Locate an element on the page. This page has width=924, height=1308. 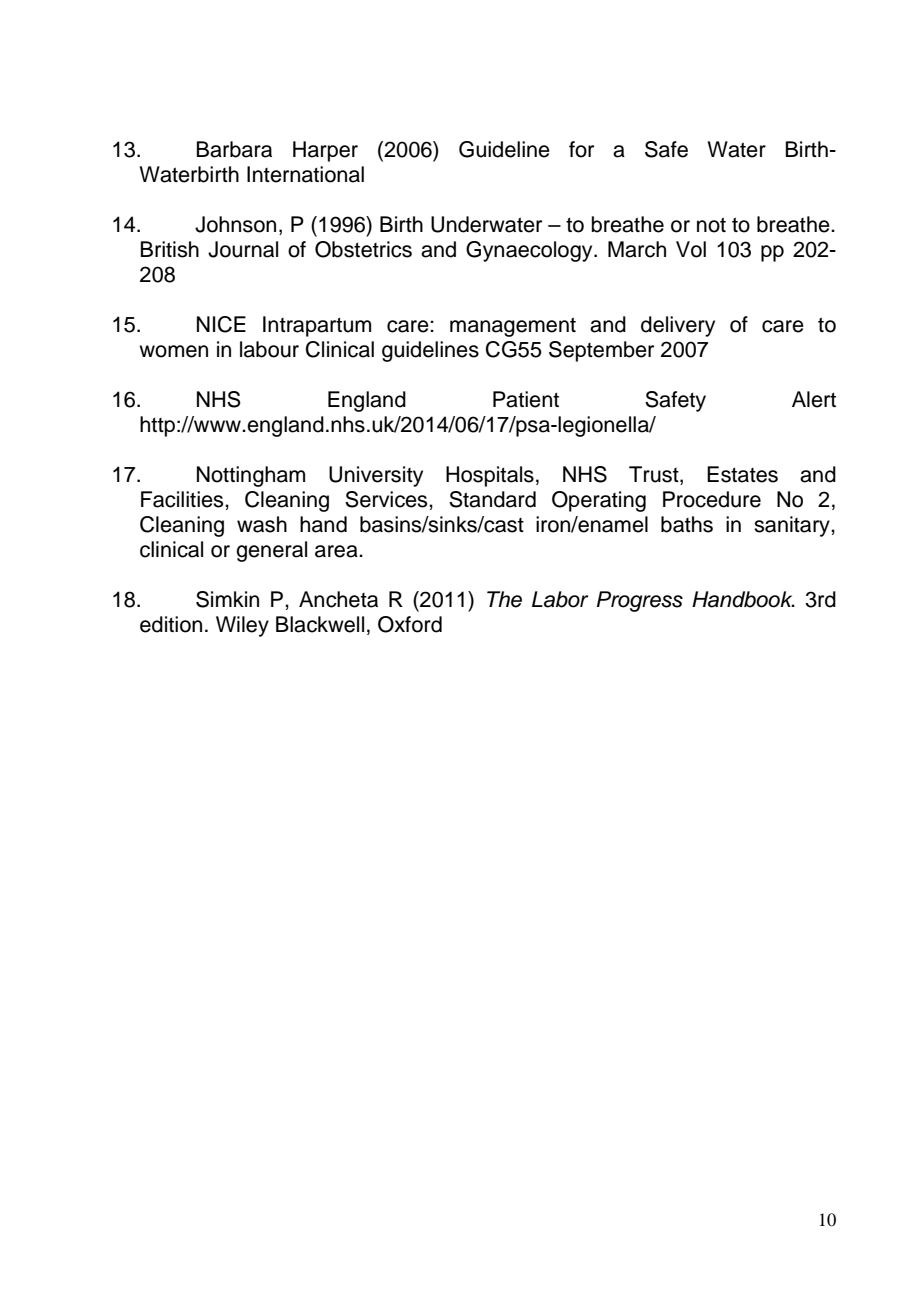
Wiley is located at coordinates (242, 626).
